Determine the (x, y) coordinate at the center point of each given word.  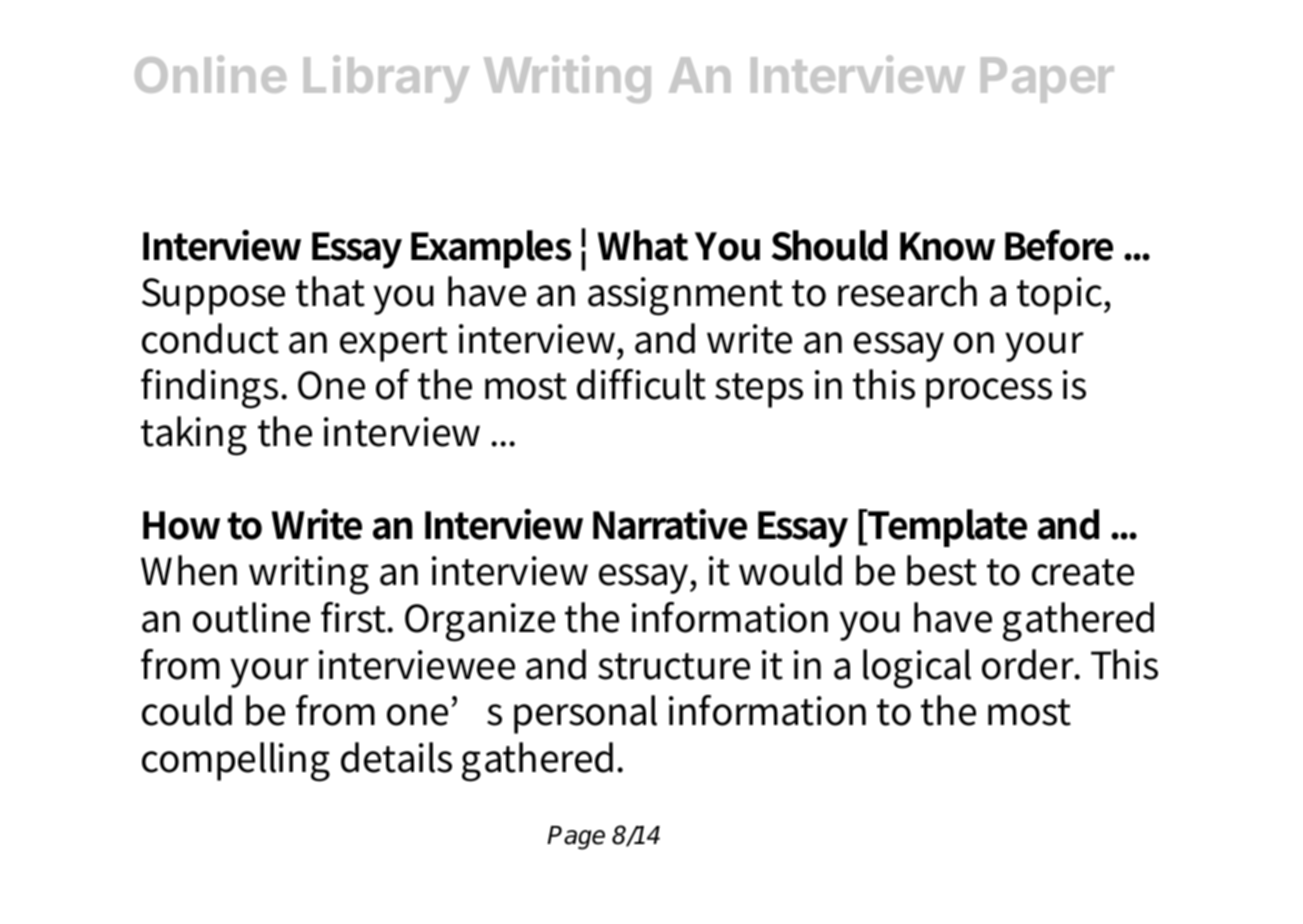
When (189, 570)
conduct (210, 338)
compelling (236, 762)
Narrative (670, 524)
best (942, 570)
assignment (685, 296)
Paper (1047, 80)
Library (387, 79)
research (907, 291)
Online (210, 74)
